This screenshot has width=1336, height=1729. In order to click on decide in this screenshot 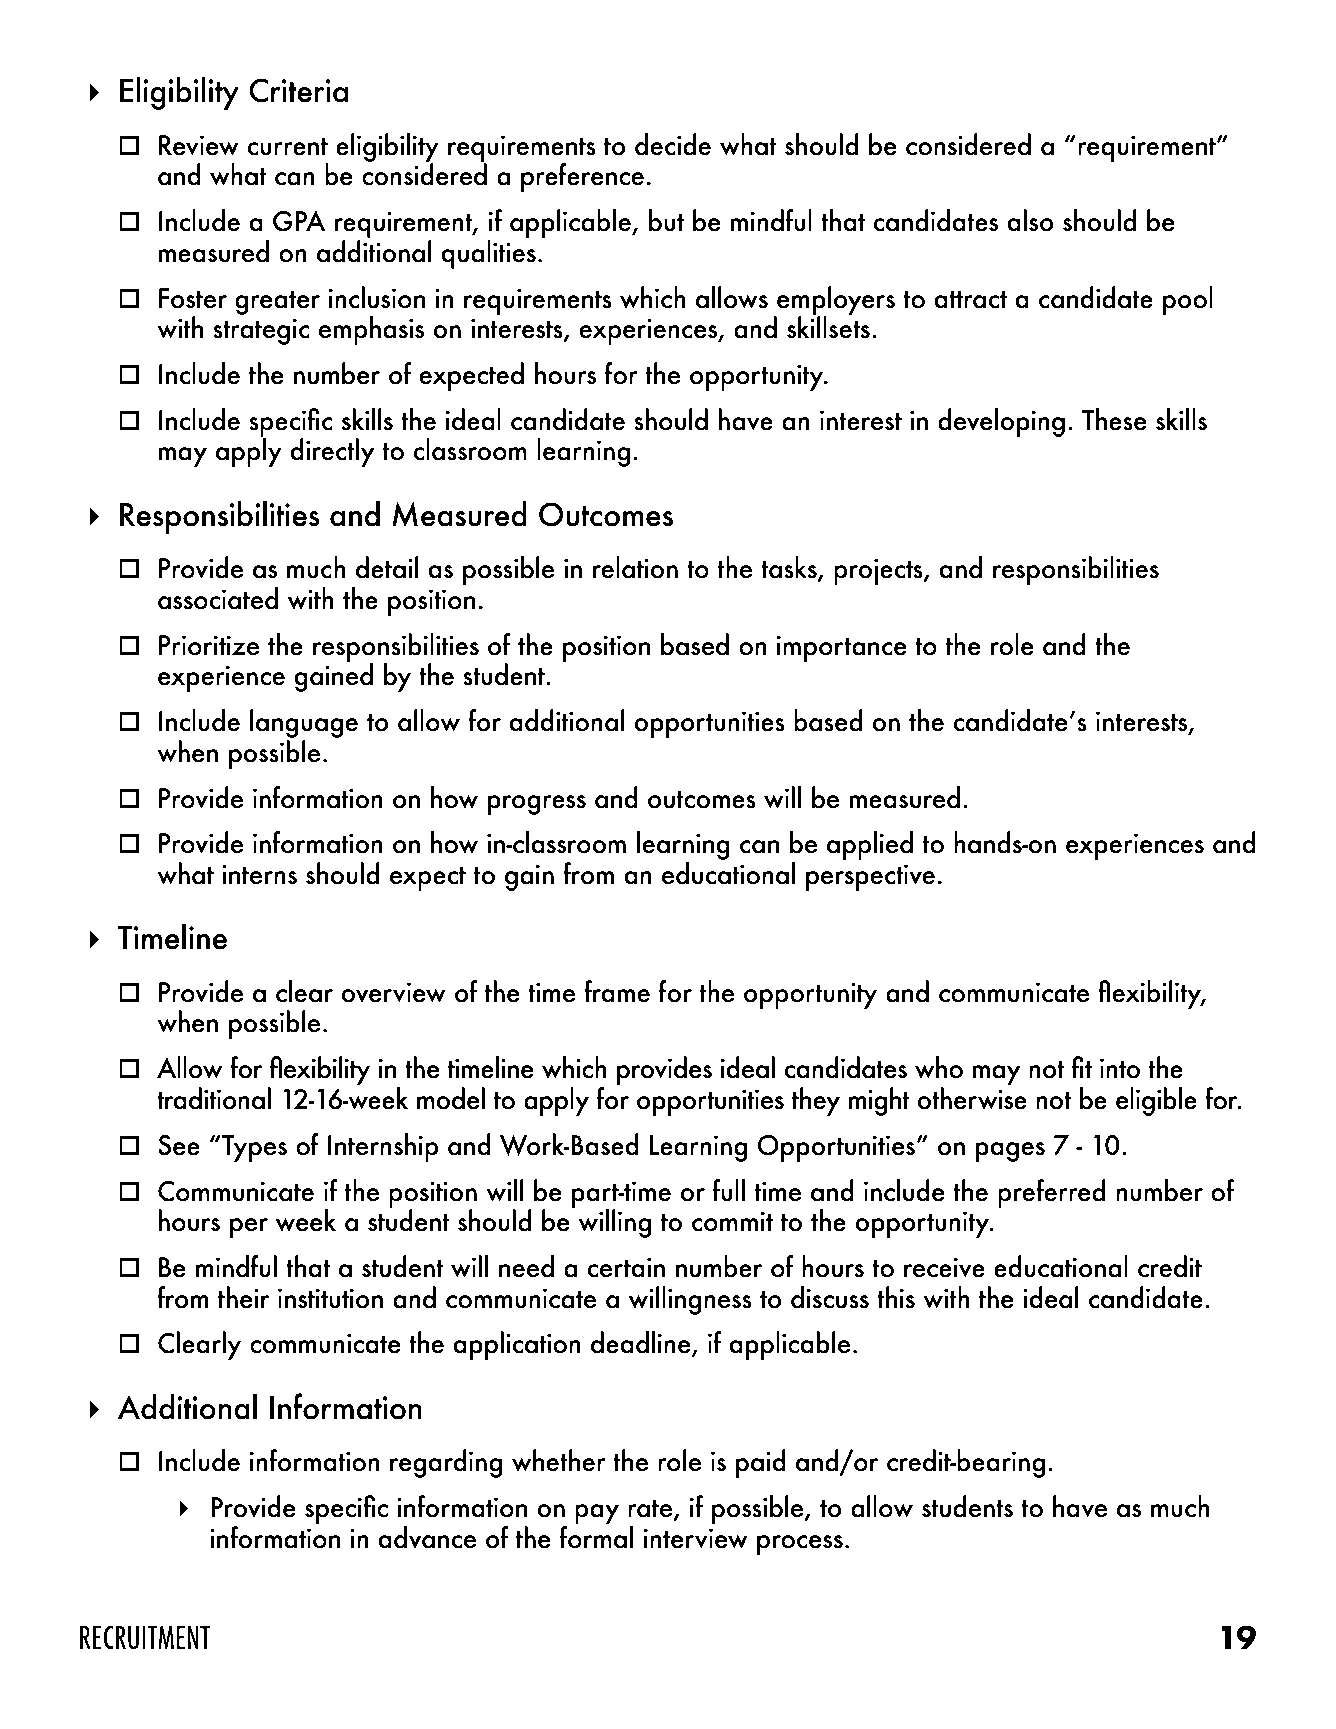, I will do `click(673, 144)`.
